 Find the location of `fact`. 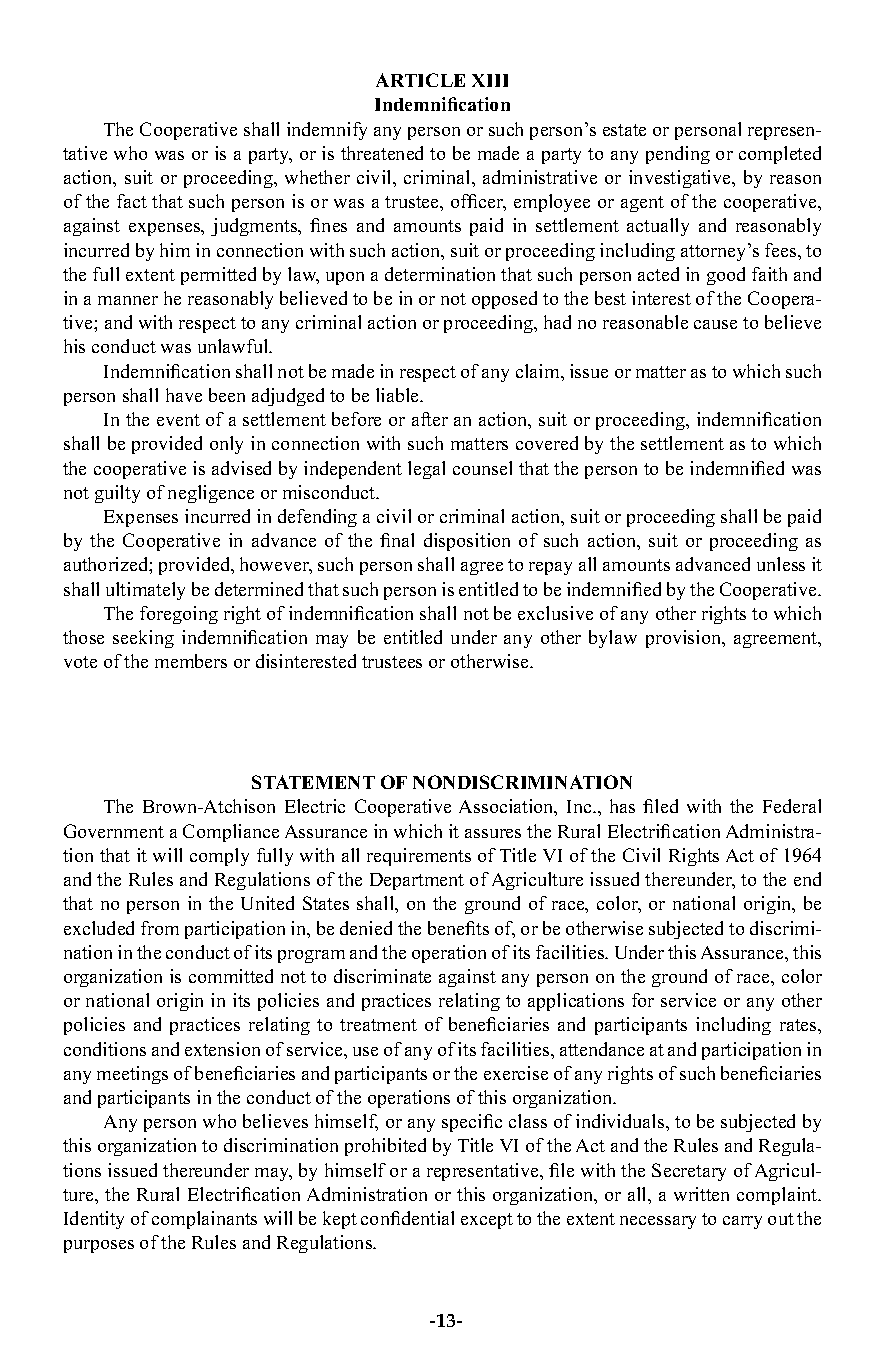

fact is located at coordinates (132, 201).
